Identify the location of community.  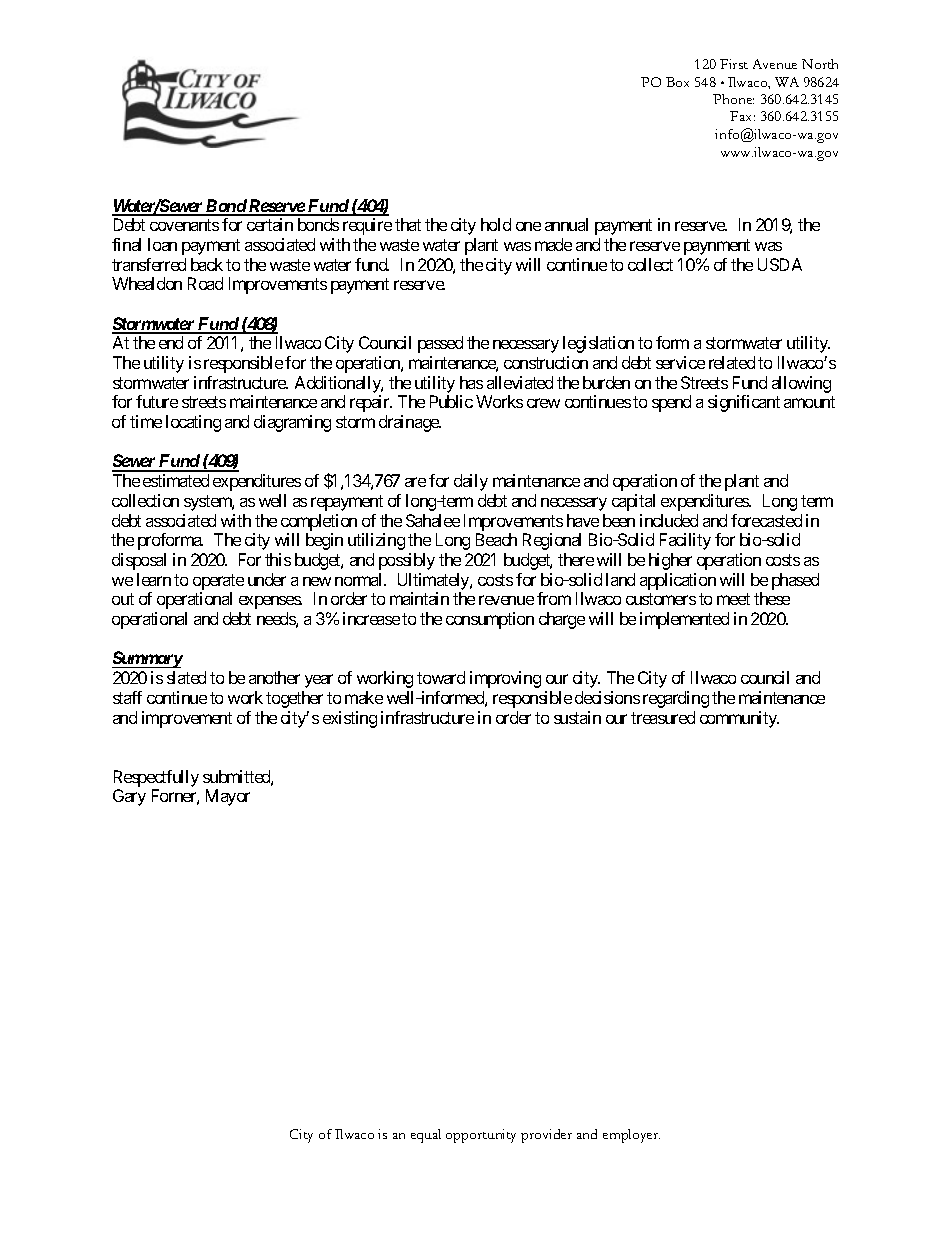
(739, 719).
